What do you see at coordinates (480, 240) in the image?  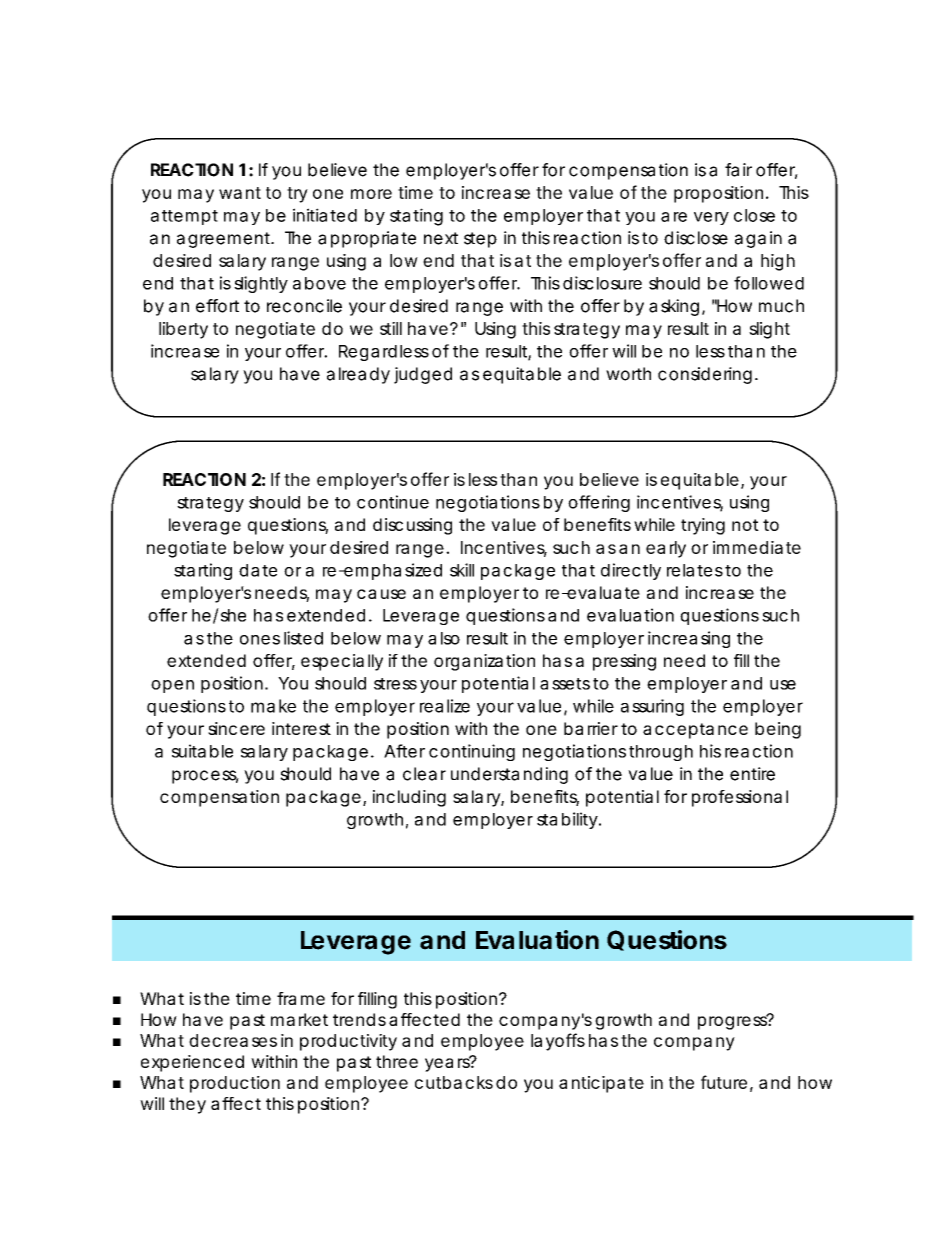 I see `step` at bounding box center [480, 240].
